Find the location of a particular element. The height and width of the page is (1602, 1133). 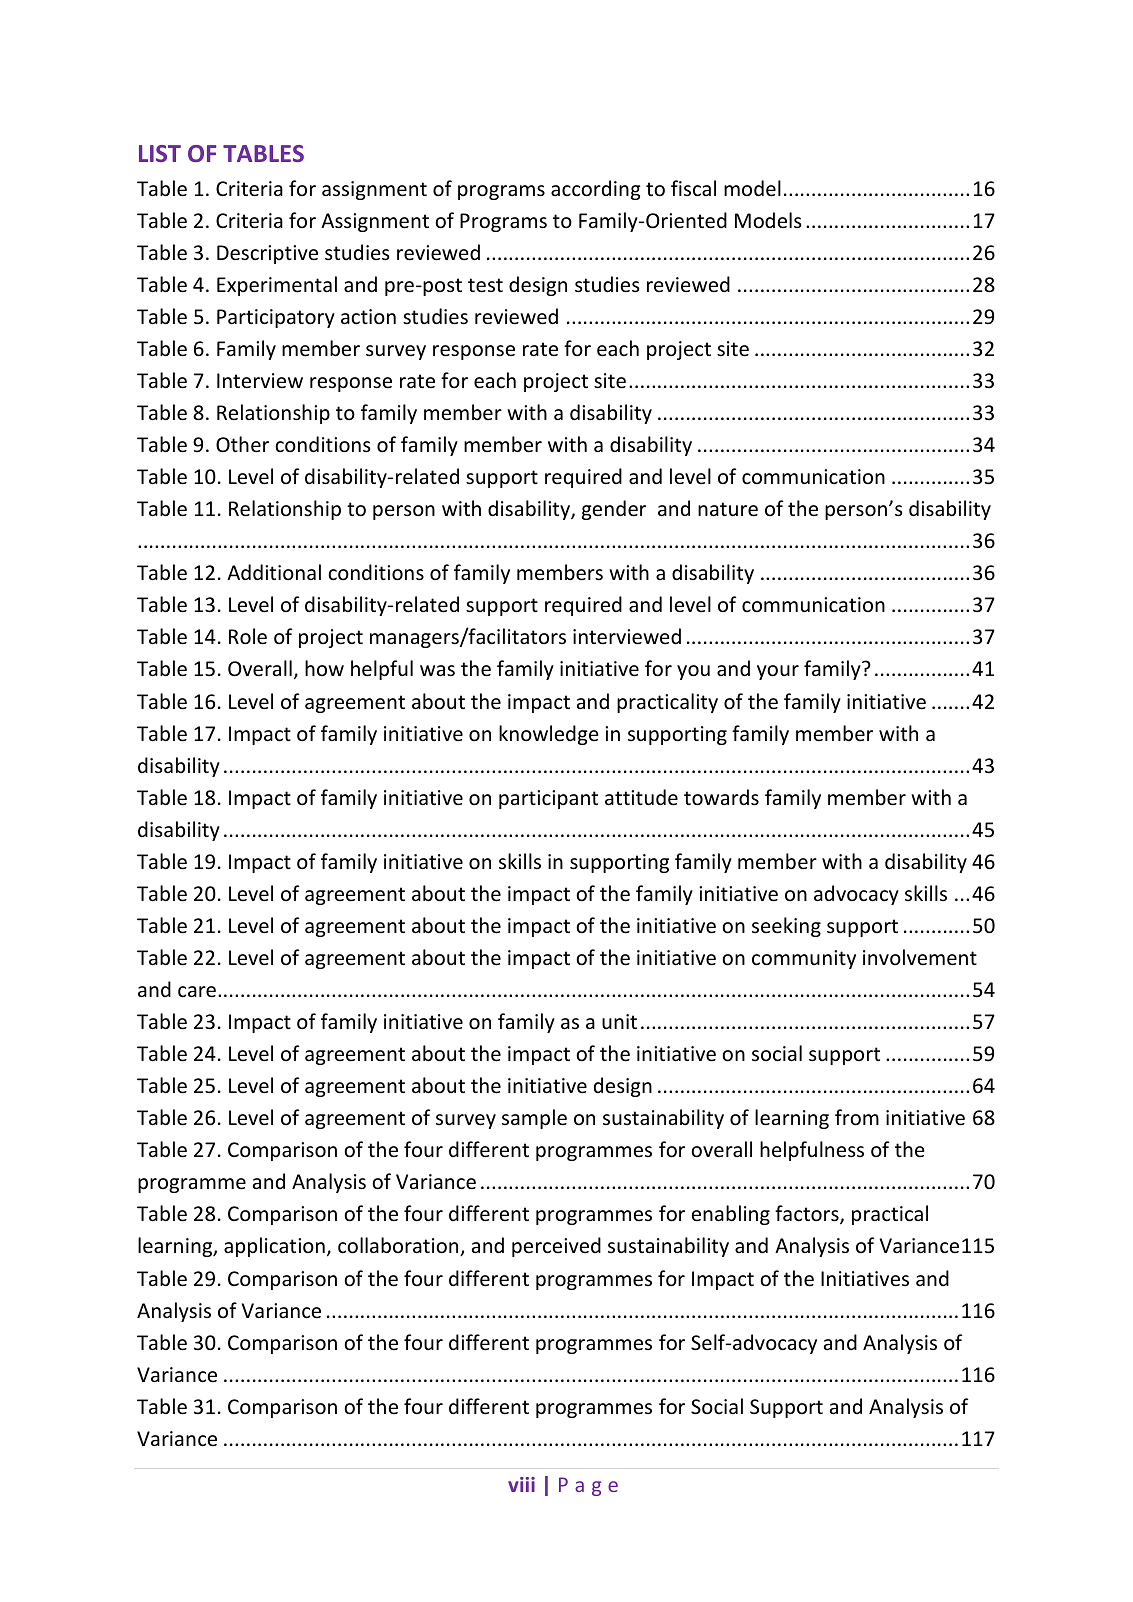

gender is located at coordinates (614, 510).
